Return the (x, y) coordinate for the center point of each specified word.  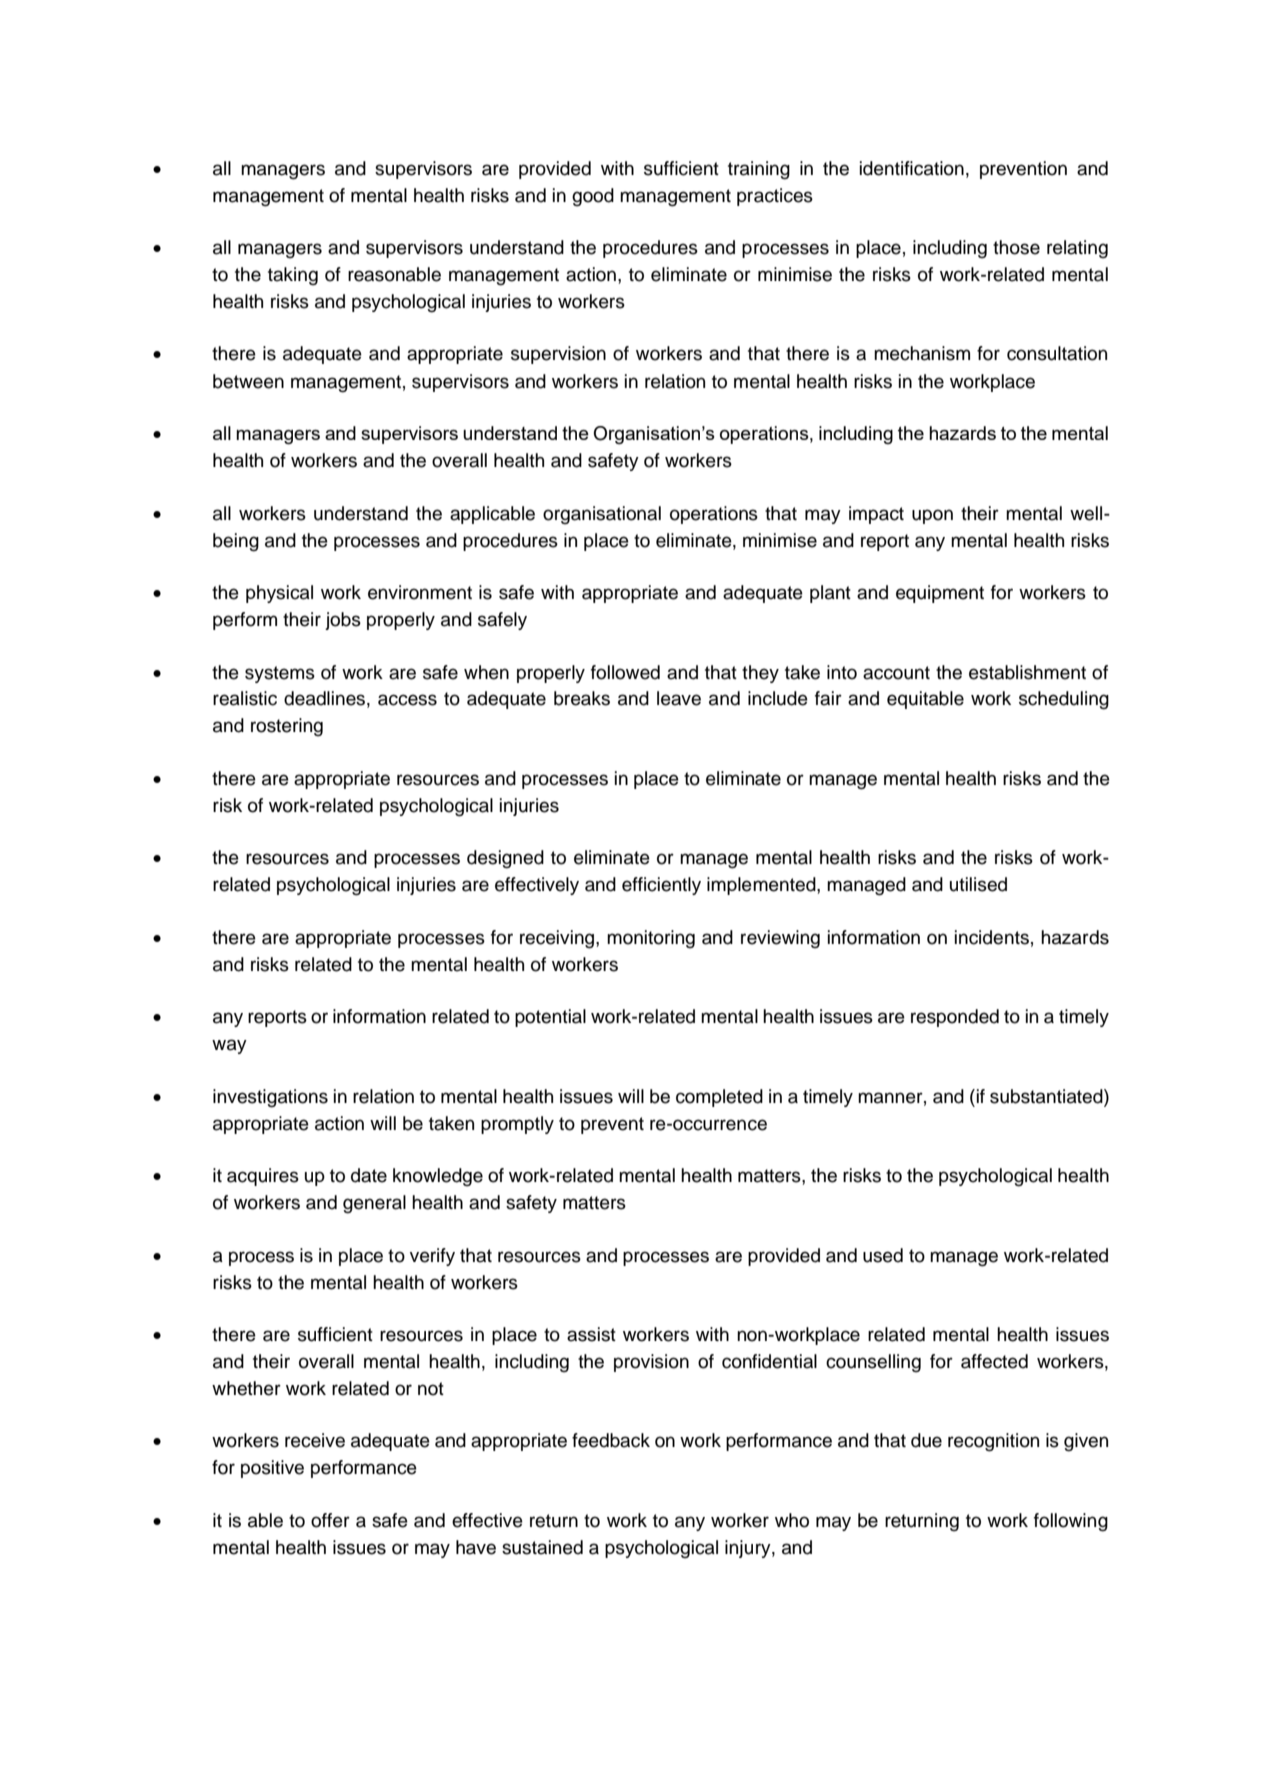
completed (719, 1098)
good (593, 197)
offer (330, 1520)
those (1016, 247)
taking (293, 276)
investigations (270, 1098)
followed (625, 672)
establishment (1027, 672)
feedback (611, 1440)
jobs (343, 621)
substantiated (1047, 1096)
